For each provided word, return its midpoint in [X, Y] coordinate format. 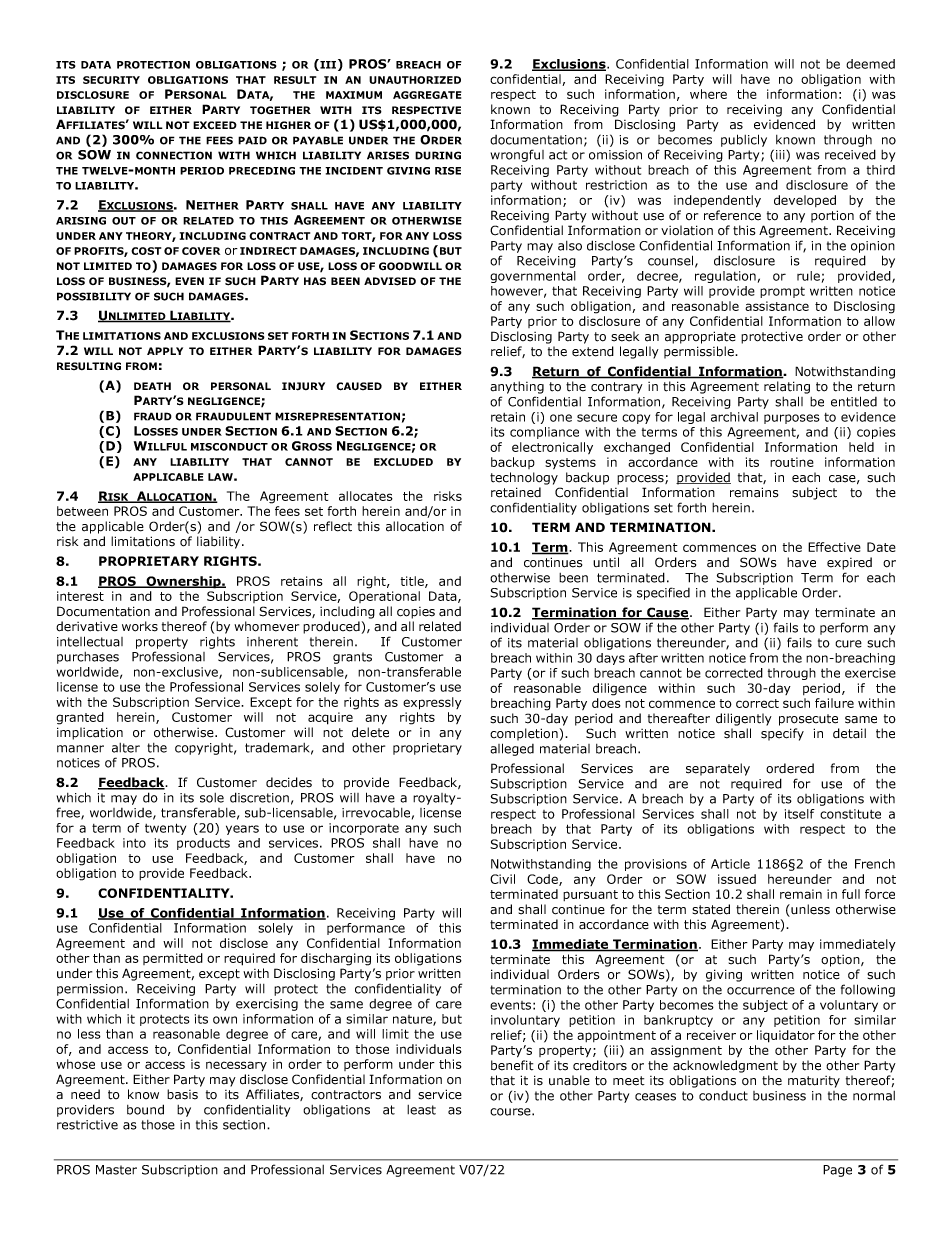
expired [849, 563]
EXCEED [215, 125]
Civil [502, 879]
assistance [777, 306]
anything [517, 387]
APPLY [165, 351]
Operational [384, 597]
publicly [744, 140]
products [203, 844]
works [140, 626]
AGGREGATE [427, 95]
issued [737, 879]
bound [145, 1109]
